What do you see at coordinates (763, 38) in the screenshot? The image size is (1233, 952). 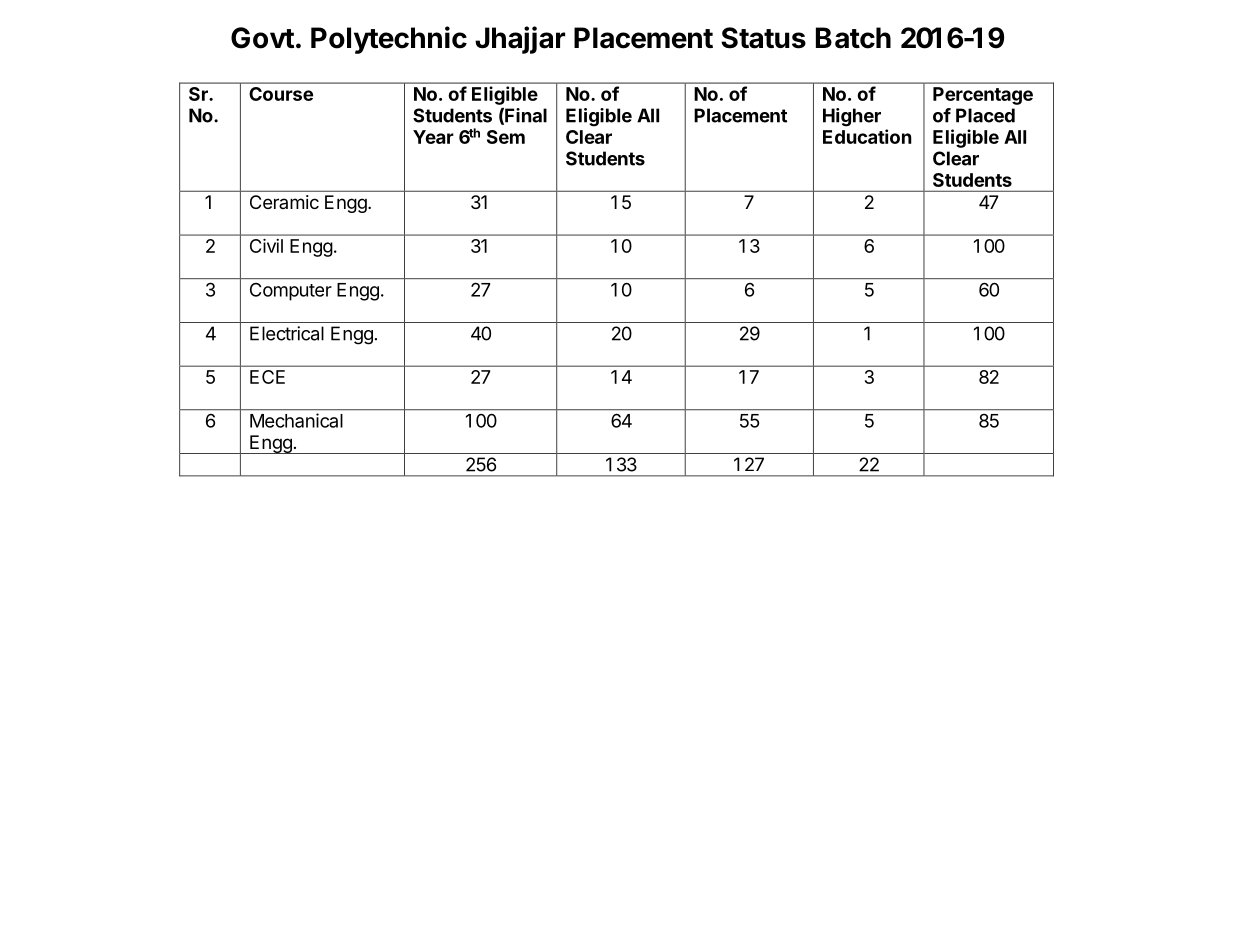 I see `Status` at bounding box center [763, 38].
